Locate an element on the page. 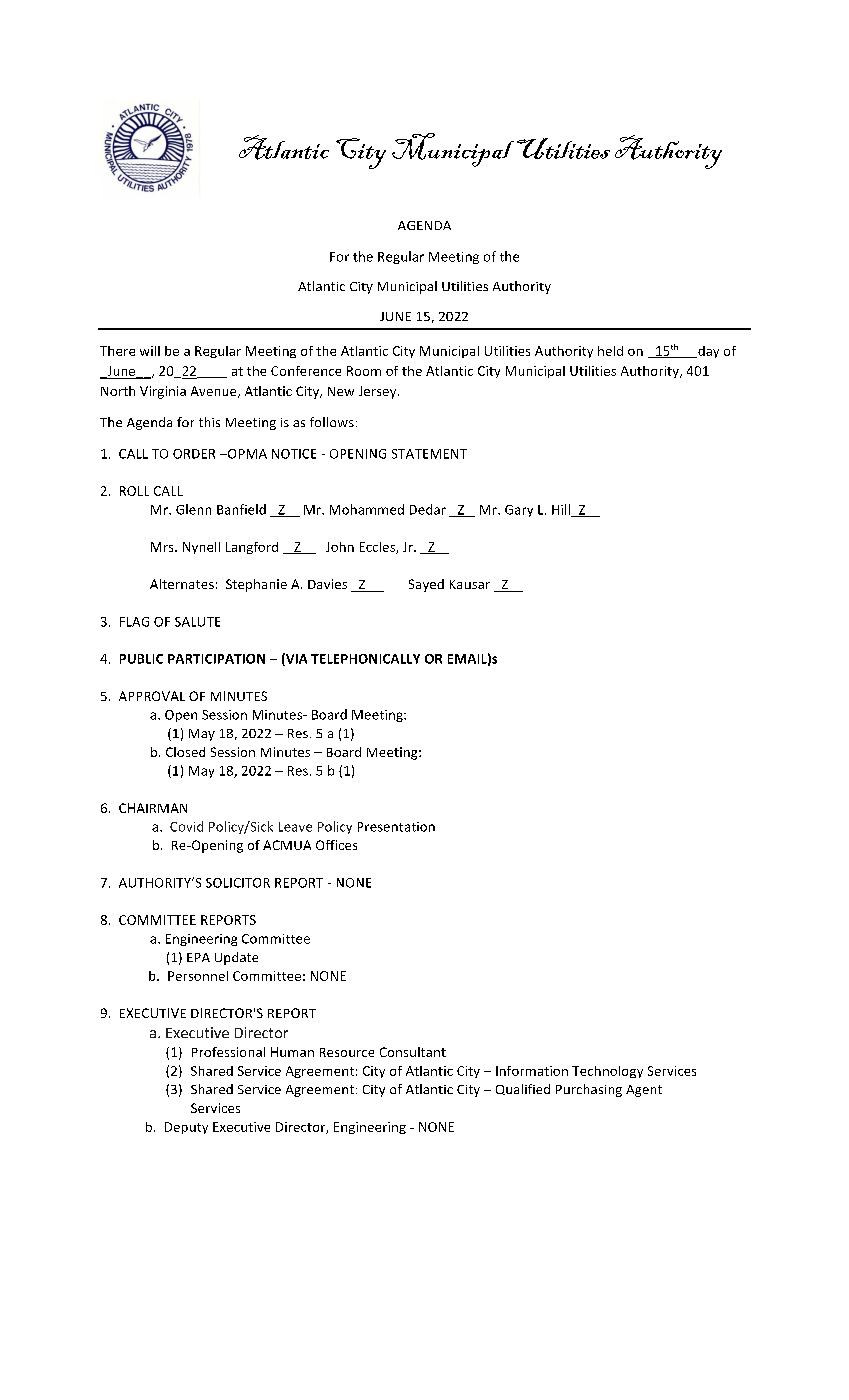 The image size is (849, 1400). Presentation is located at coordinates (396, 827).
